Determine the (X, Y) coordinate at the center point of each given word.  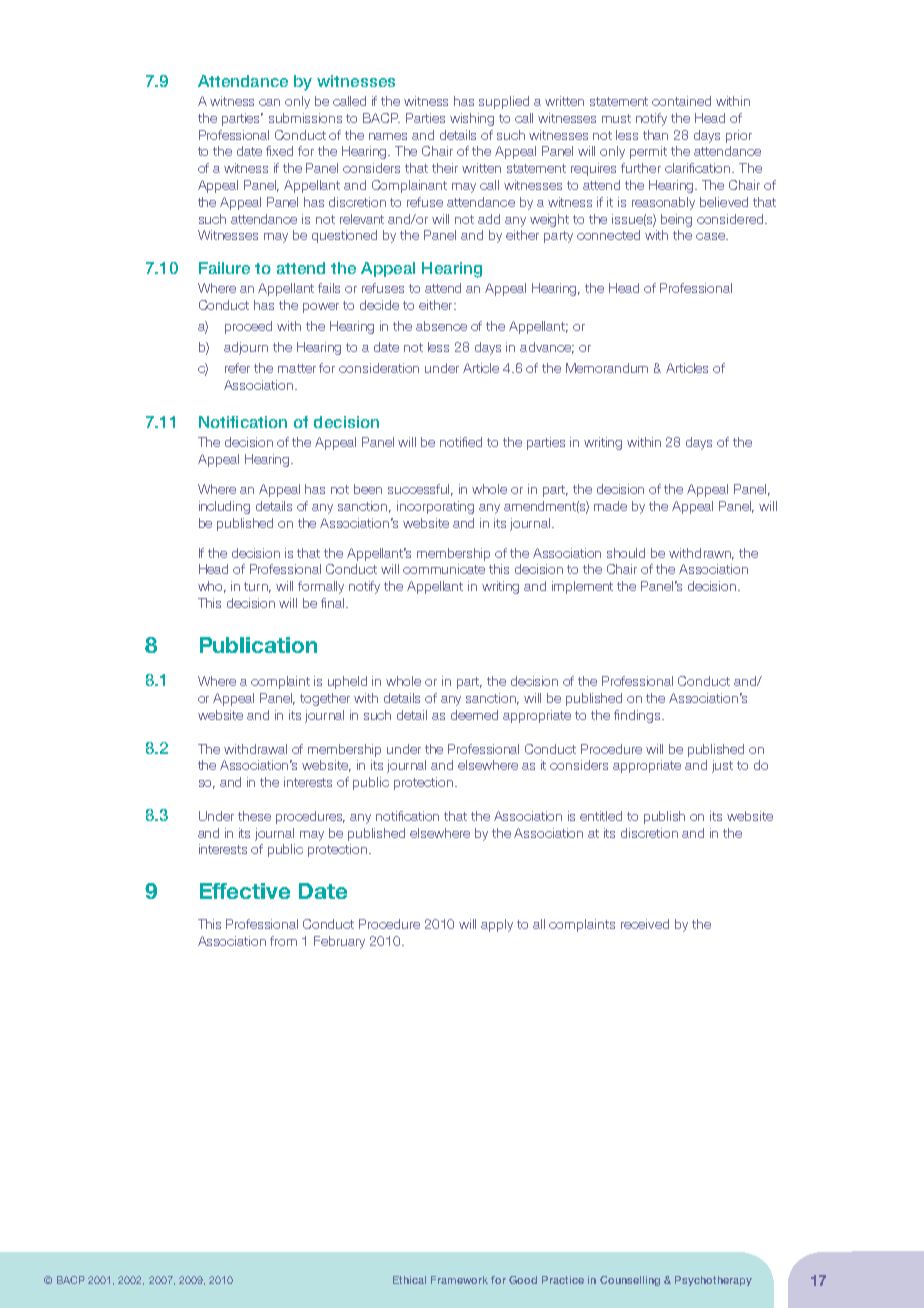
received (645, 924)
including (224, 507)
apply (497, 925)
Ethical (409, 1280)
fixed (279, 151)
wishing (472, 119)
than (655, 135)
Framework (459, 1280)
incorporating (435, 507)
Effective (245, 891)
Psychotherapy (713, 1281)
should (626, 553)
